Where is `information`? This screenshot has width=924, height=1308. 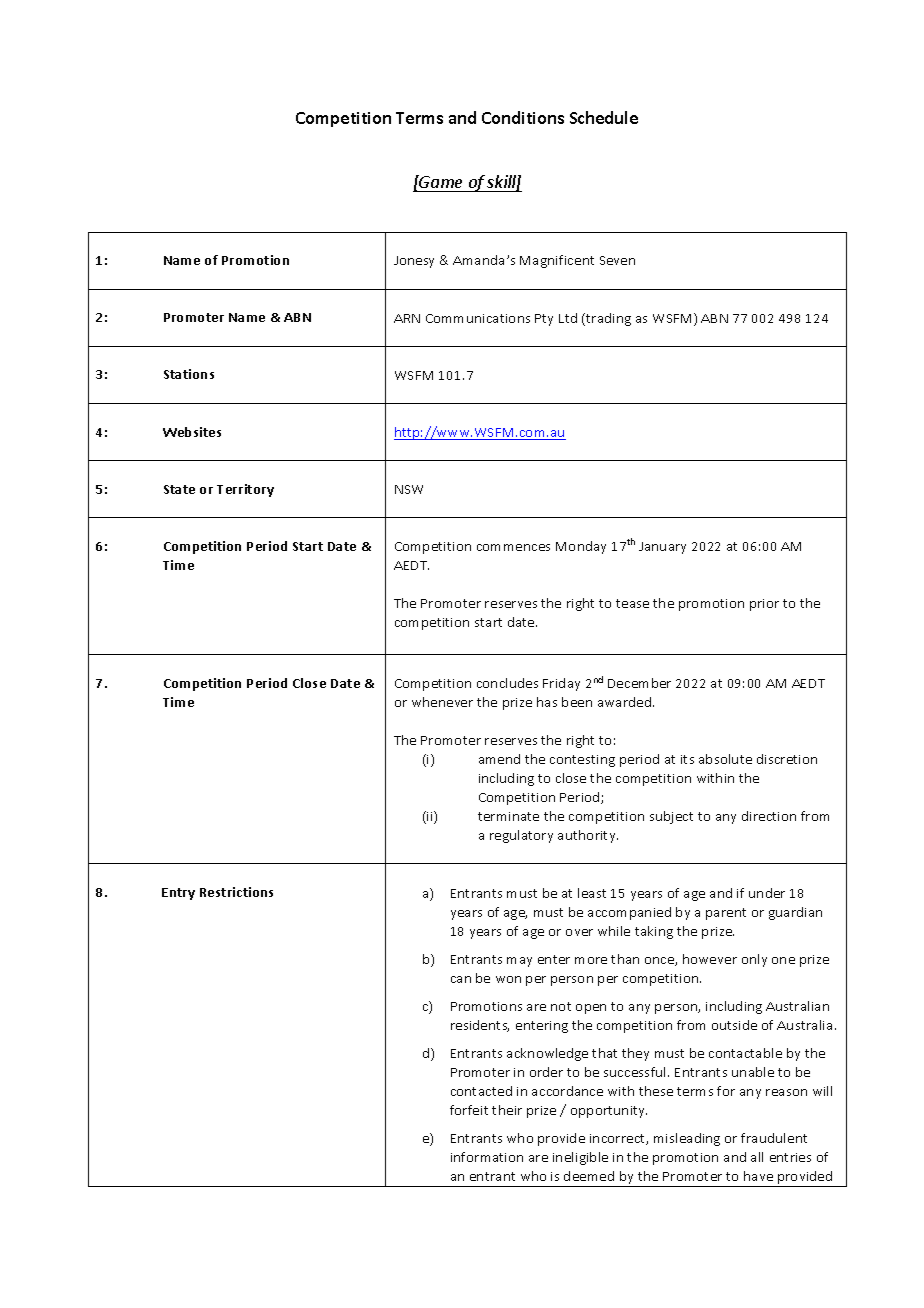 information is located at coordinates (487, 1157).
